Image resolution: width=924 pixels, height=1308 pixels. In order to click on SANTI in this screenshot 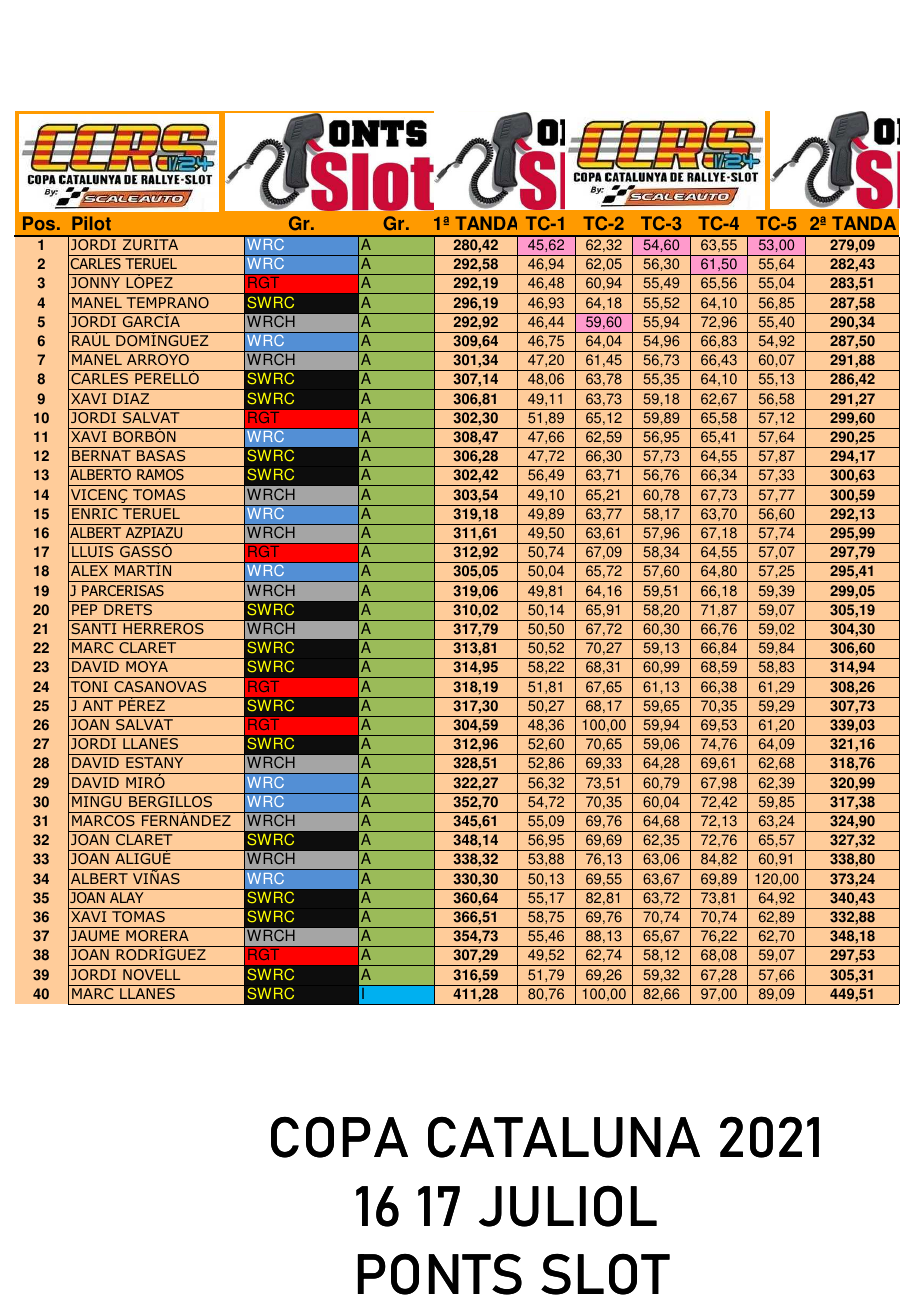, I will do `click(93, 628)`.
